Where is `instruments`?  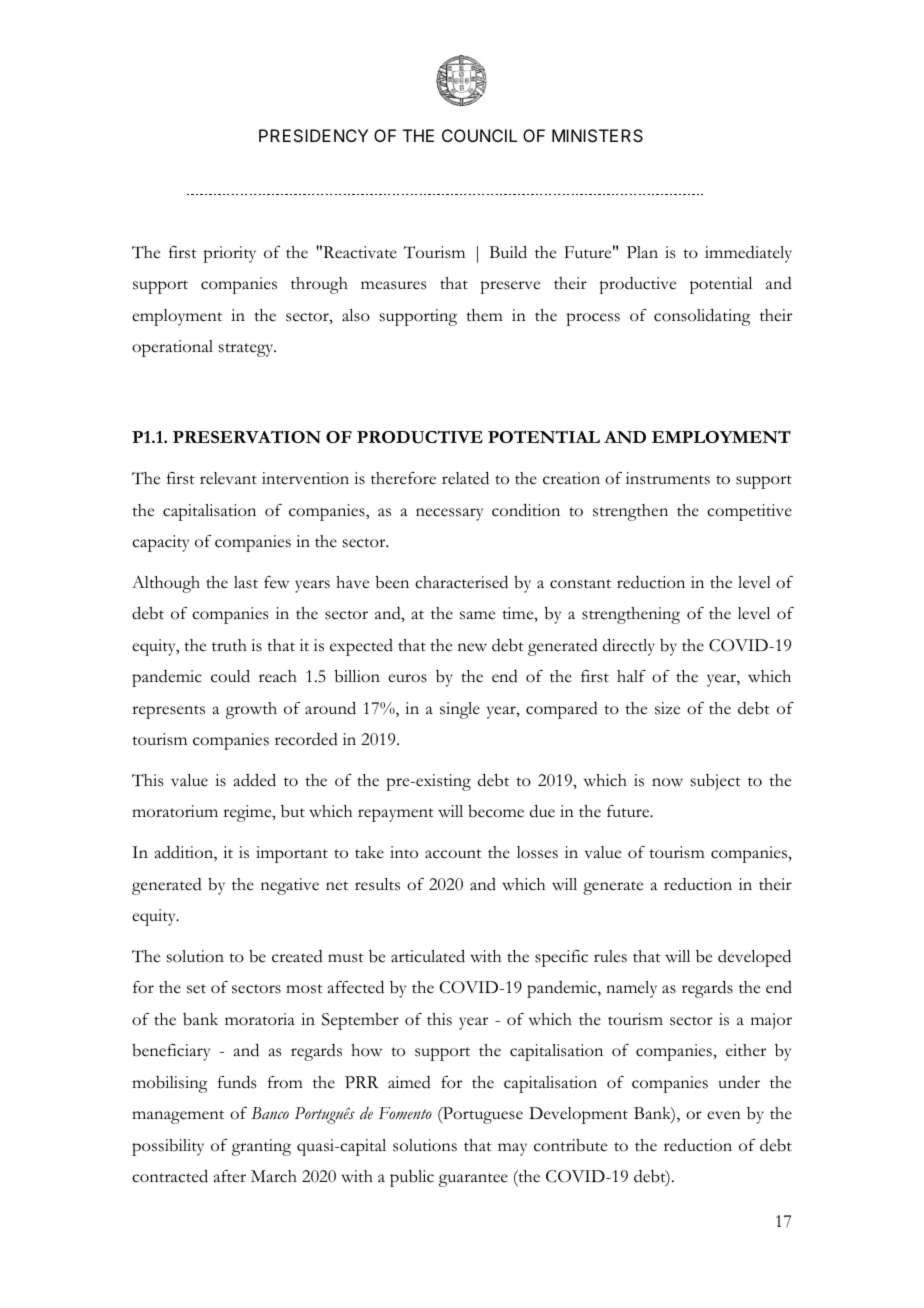 instruments is located at coordinates (668, 478).
